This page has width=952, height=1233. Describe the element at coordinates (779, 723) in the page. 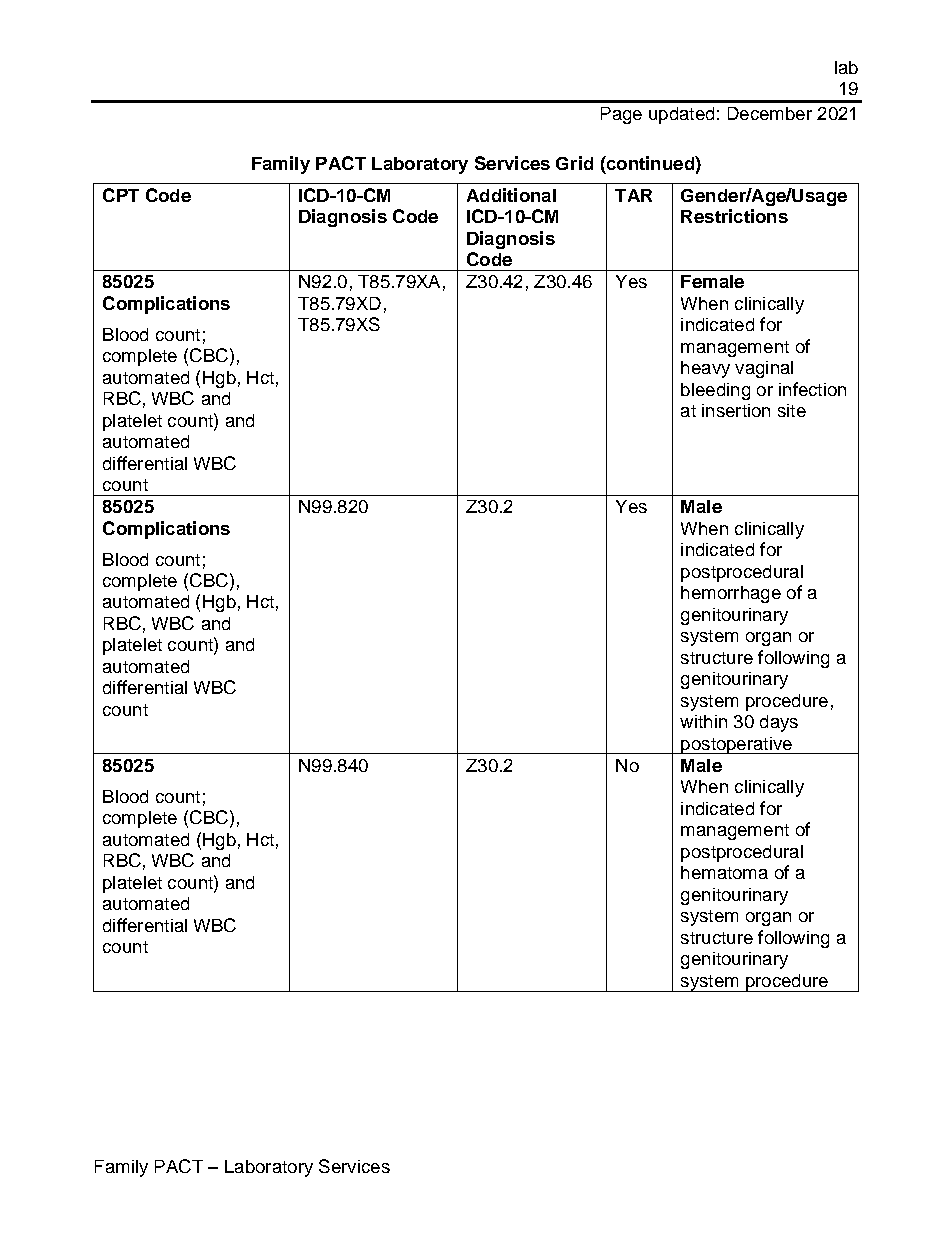

I see `days` at that location.
